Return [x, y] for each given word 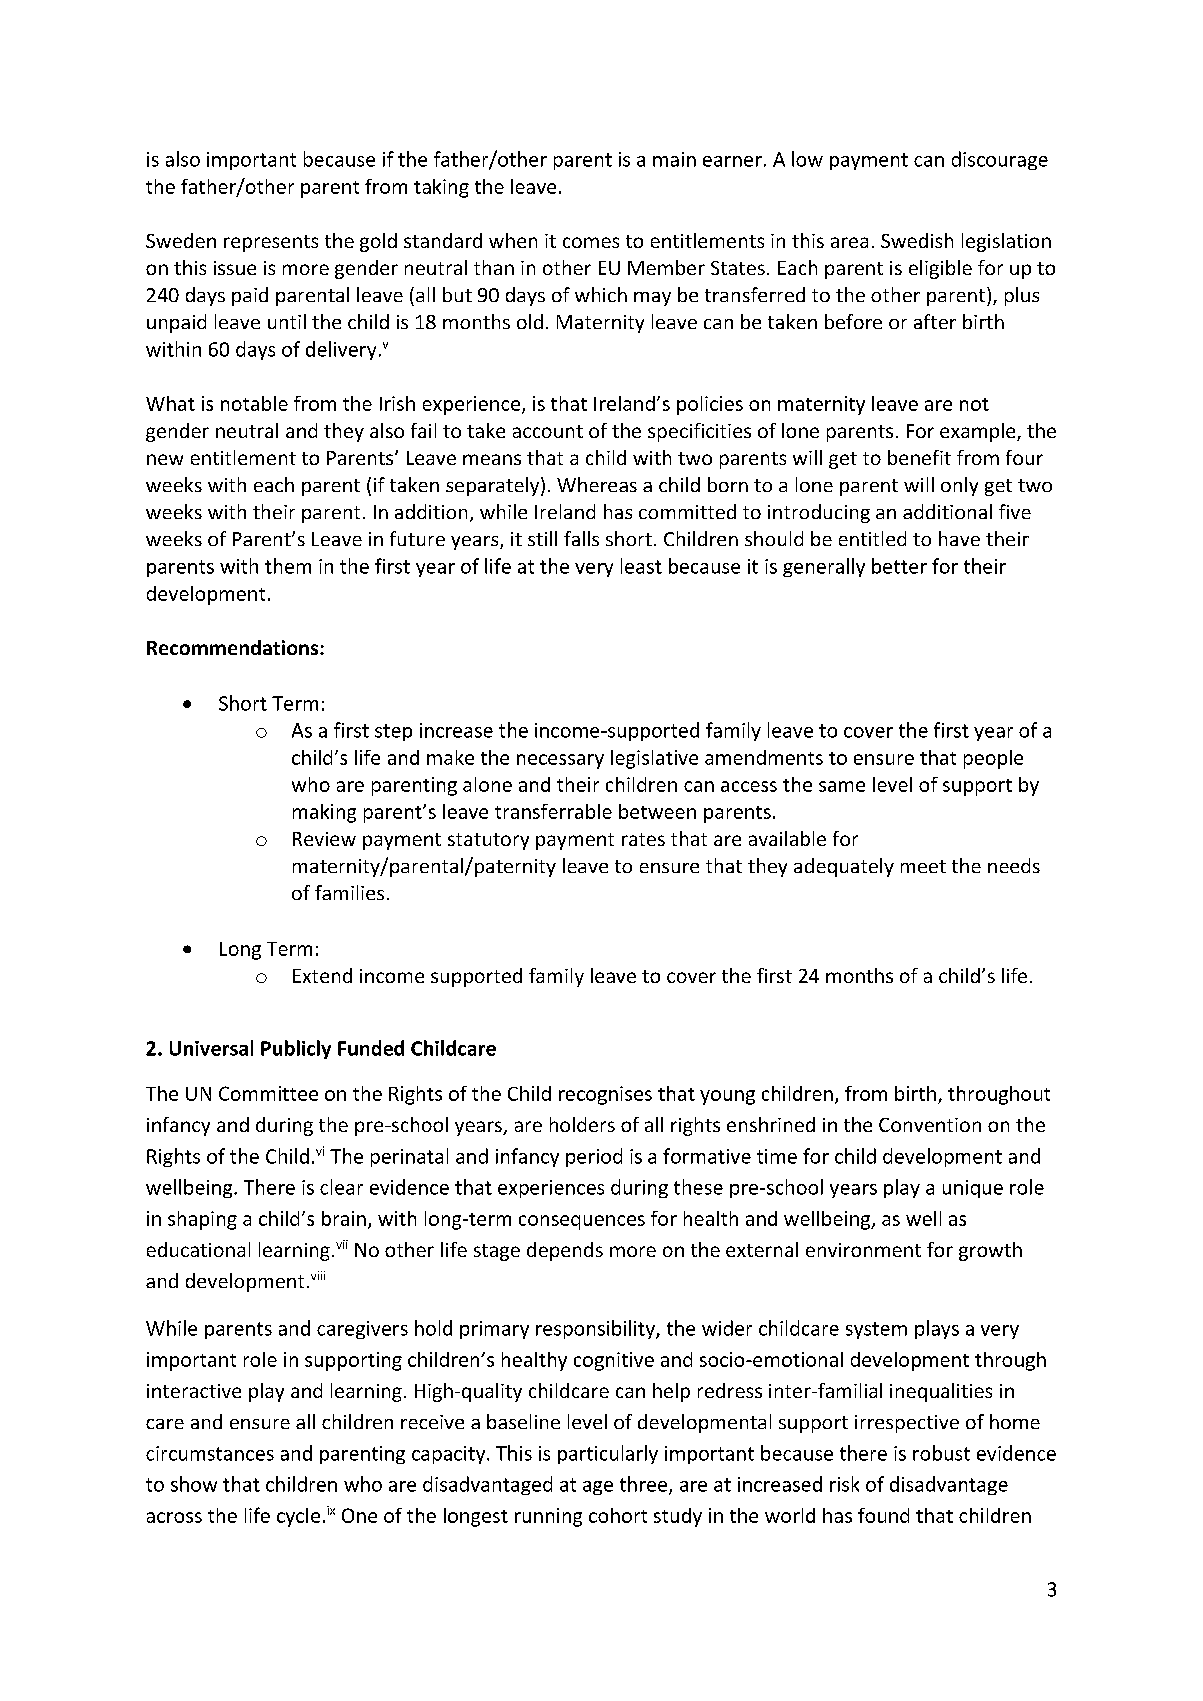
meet [923, 866]
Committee [268, 1093]
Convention [930, 1125]
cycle [298, 1517]
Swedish [917, 240]
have [959, 538]
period [594, 1157]
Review [324, 839]
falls [581, 538]
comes [591, 242]
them [288, 566]
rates [643, 839]
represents [271, 243]
